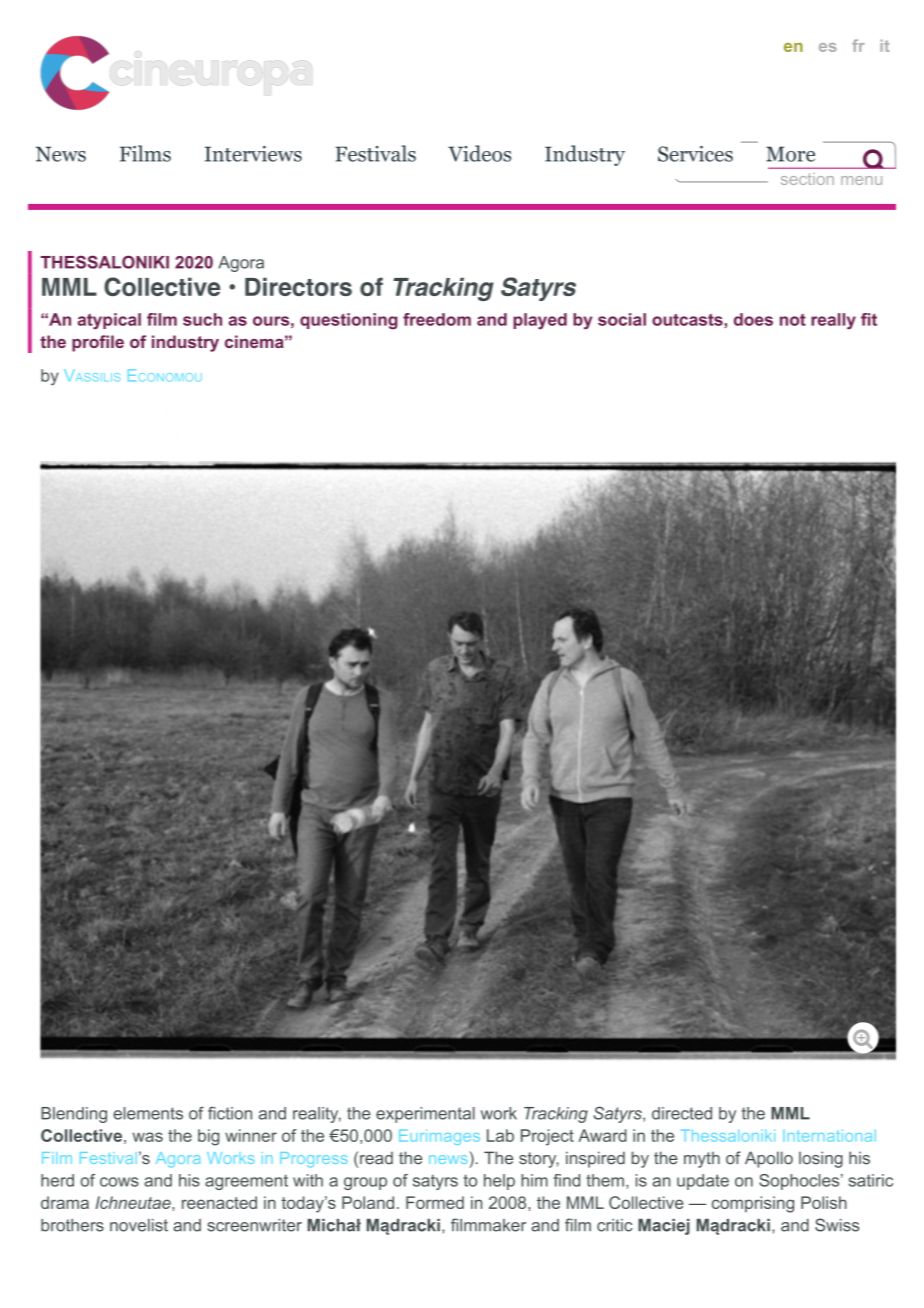  What do you see at coordinates (753, 319) in the page?
I see `does` at bounding box center [753, 319].
